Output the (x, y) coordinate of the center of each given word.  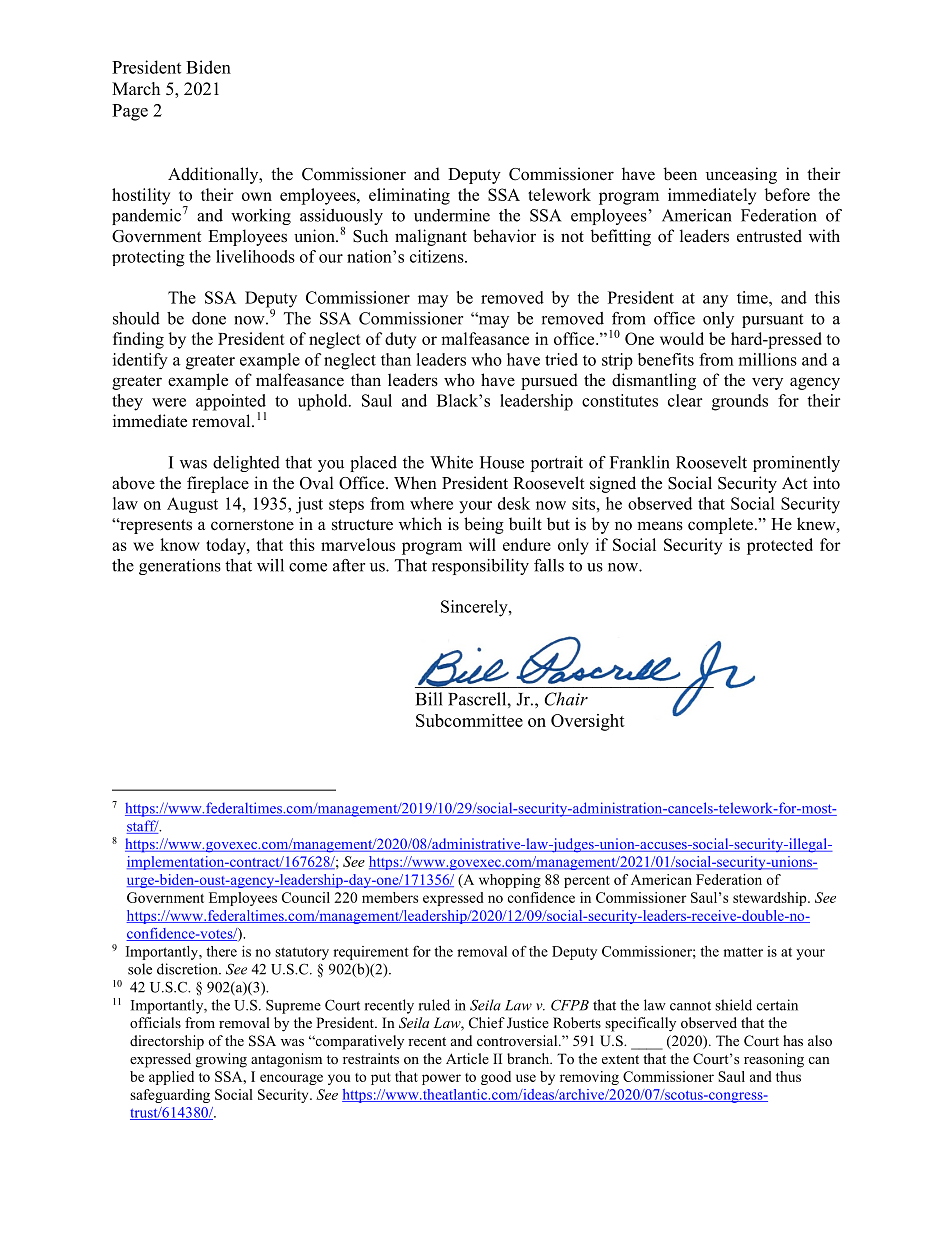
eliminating (409, 196)
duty (400, 340)
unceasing (741, 175)
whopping (510, 881)
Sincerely (475, 608)
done (209, 318)
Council (306, 897)
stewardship (771, 899)
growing (221, 1060)
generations (180, 567)
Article (467, 1058)
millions (767, 359)
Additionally (214, 175)
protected (780, 546)
